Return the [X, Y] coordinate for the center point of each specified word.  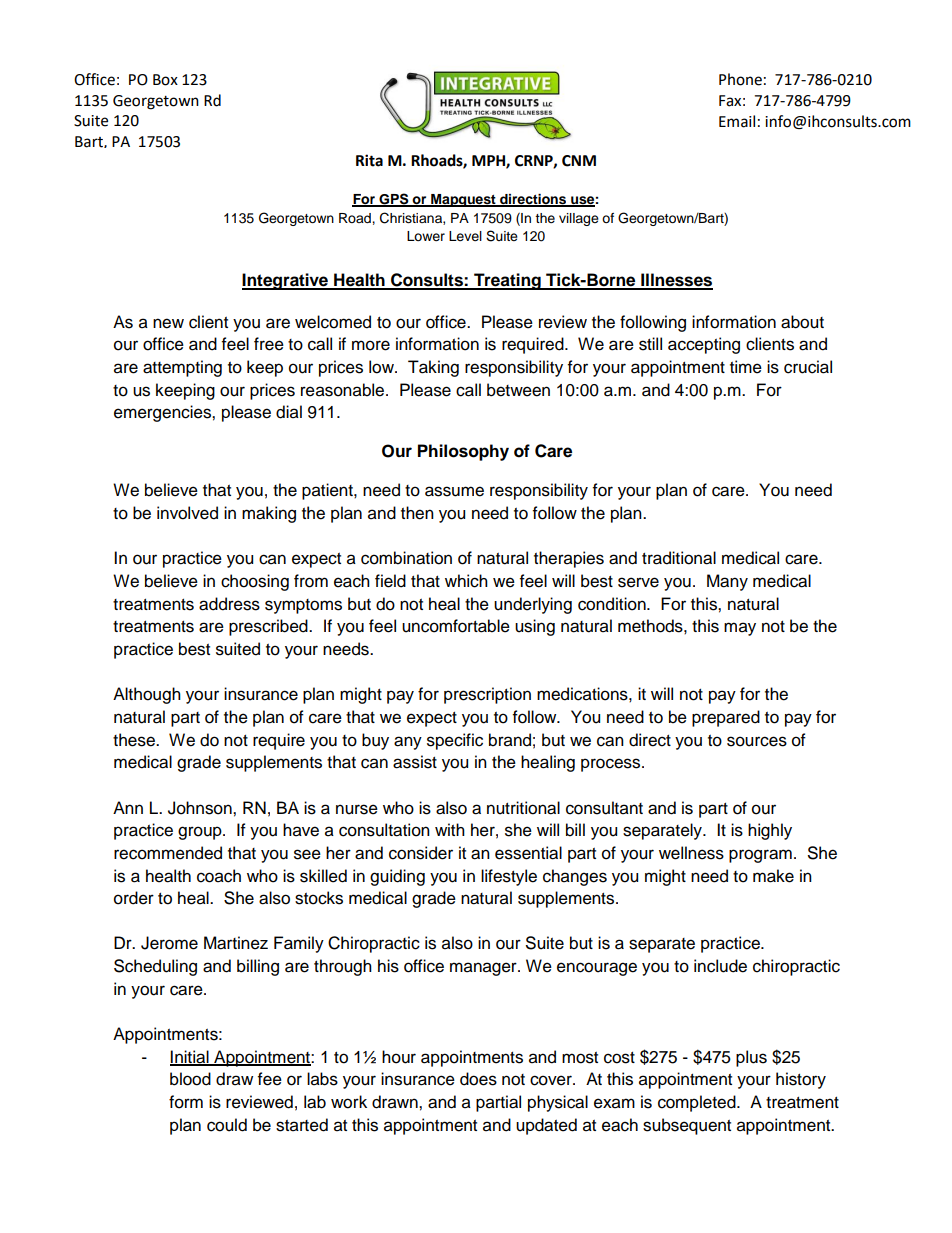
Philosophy [463, 452]
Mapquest [463, 200]
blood [190, 1079]
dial [289, 412]
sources [757, 741]
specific [455, 741]
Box [165, 80]
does [478, 1079]
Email [737, 121]
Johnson [201, 808]
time [746, 367]
